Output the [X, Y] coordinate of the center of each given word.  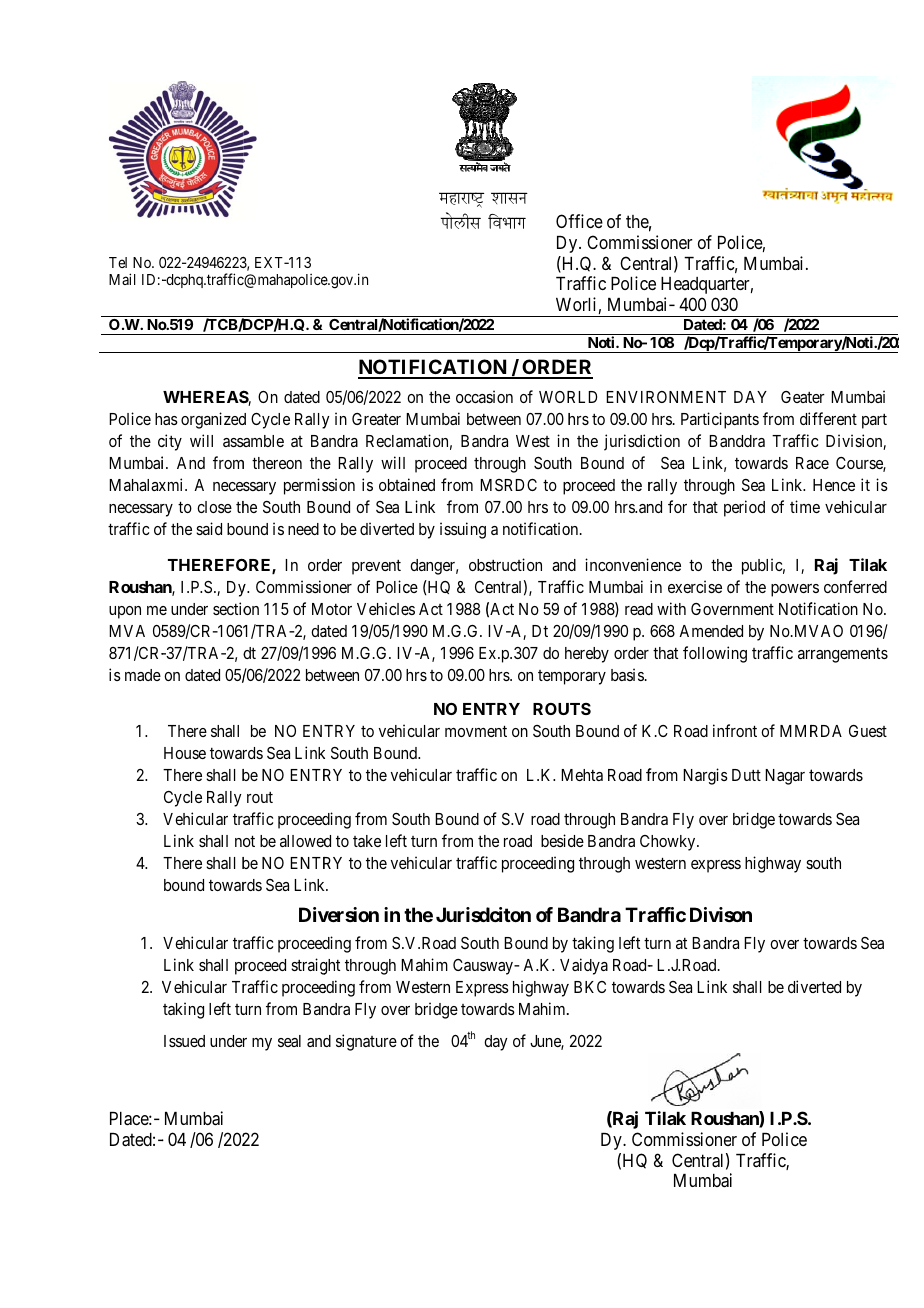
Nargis [705, 776]
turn [424, 841]
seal [289, 1041]
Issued [184, 1041]
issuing [463, 530]
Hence [834, 485]
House [185, 753]
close [214, 507]
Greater [376, 419]
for [677, 506]
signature [366, 1042]
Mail [122, 279]
